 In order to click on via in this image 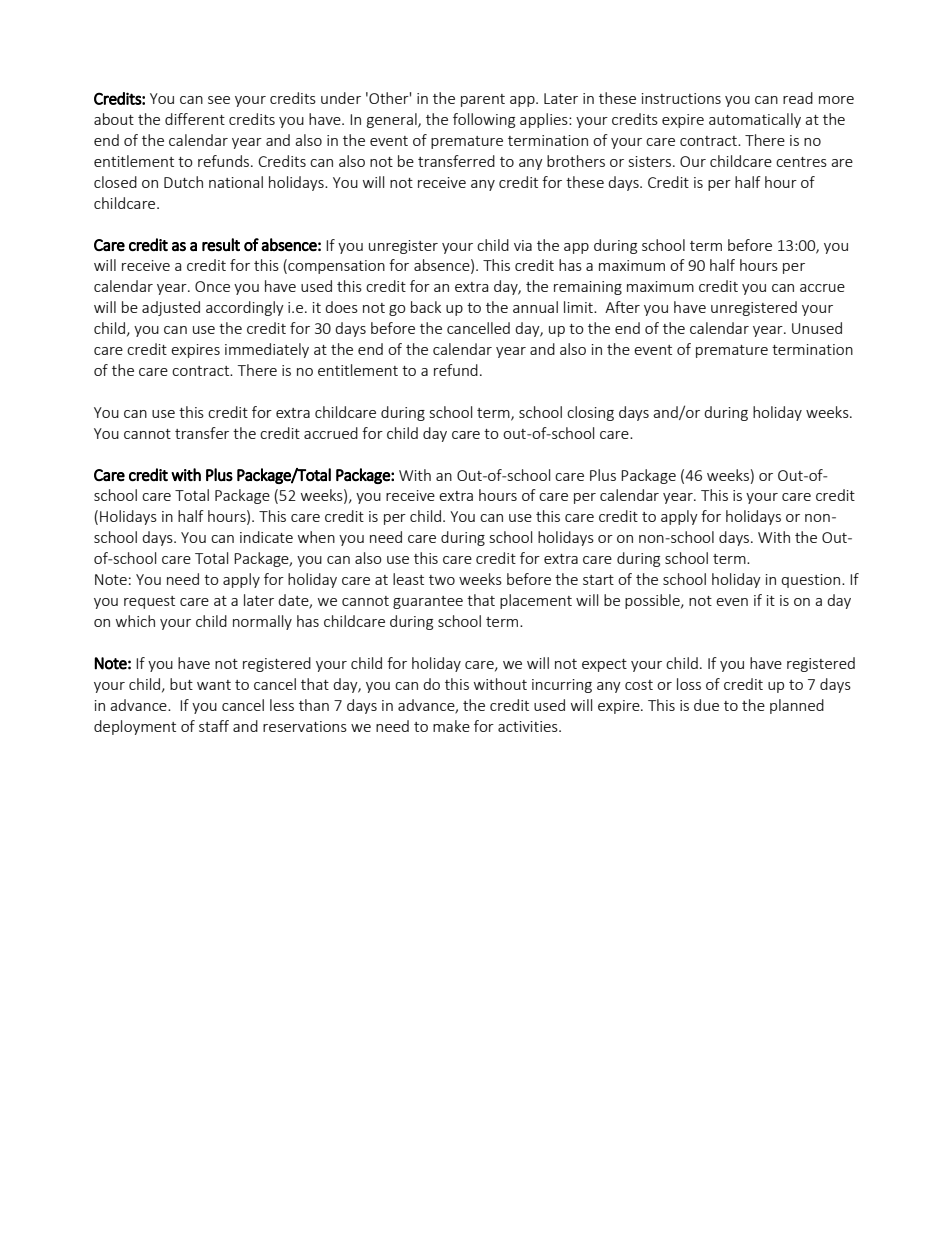, I will do `click(523, 245)`.
